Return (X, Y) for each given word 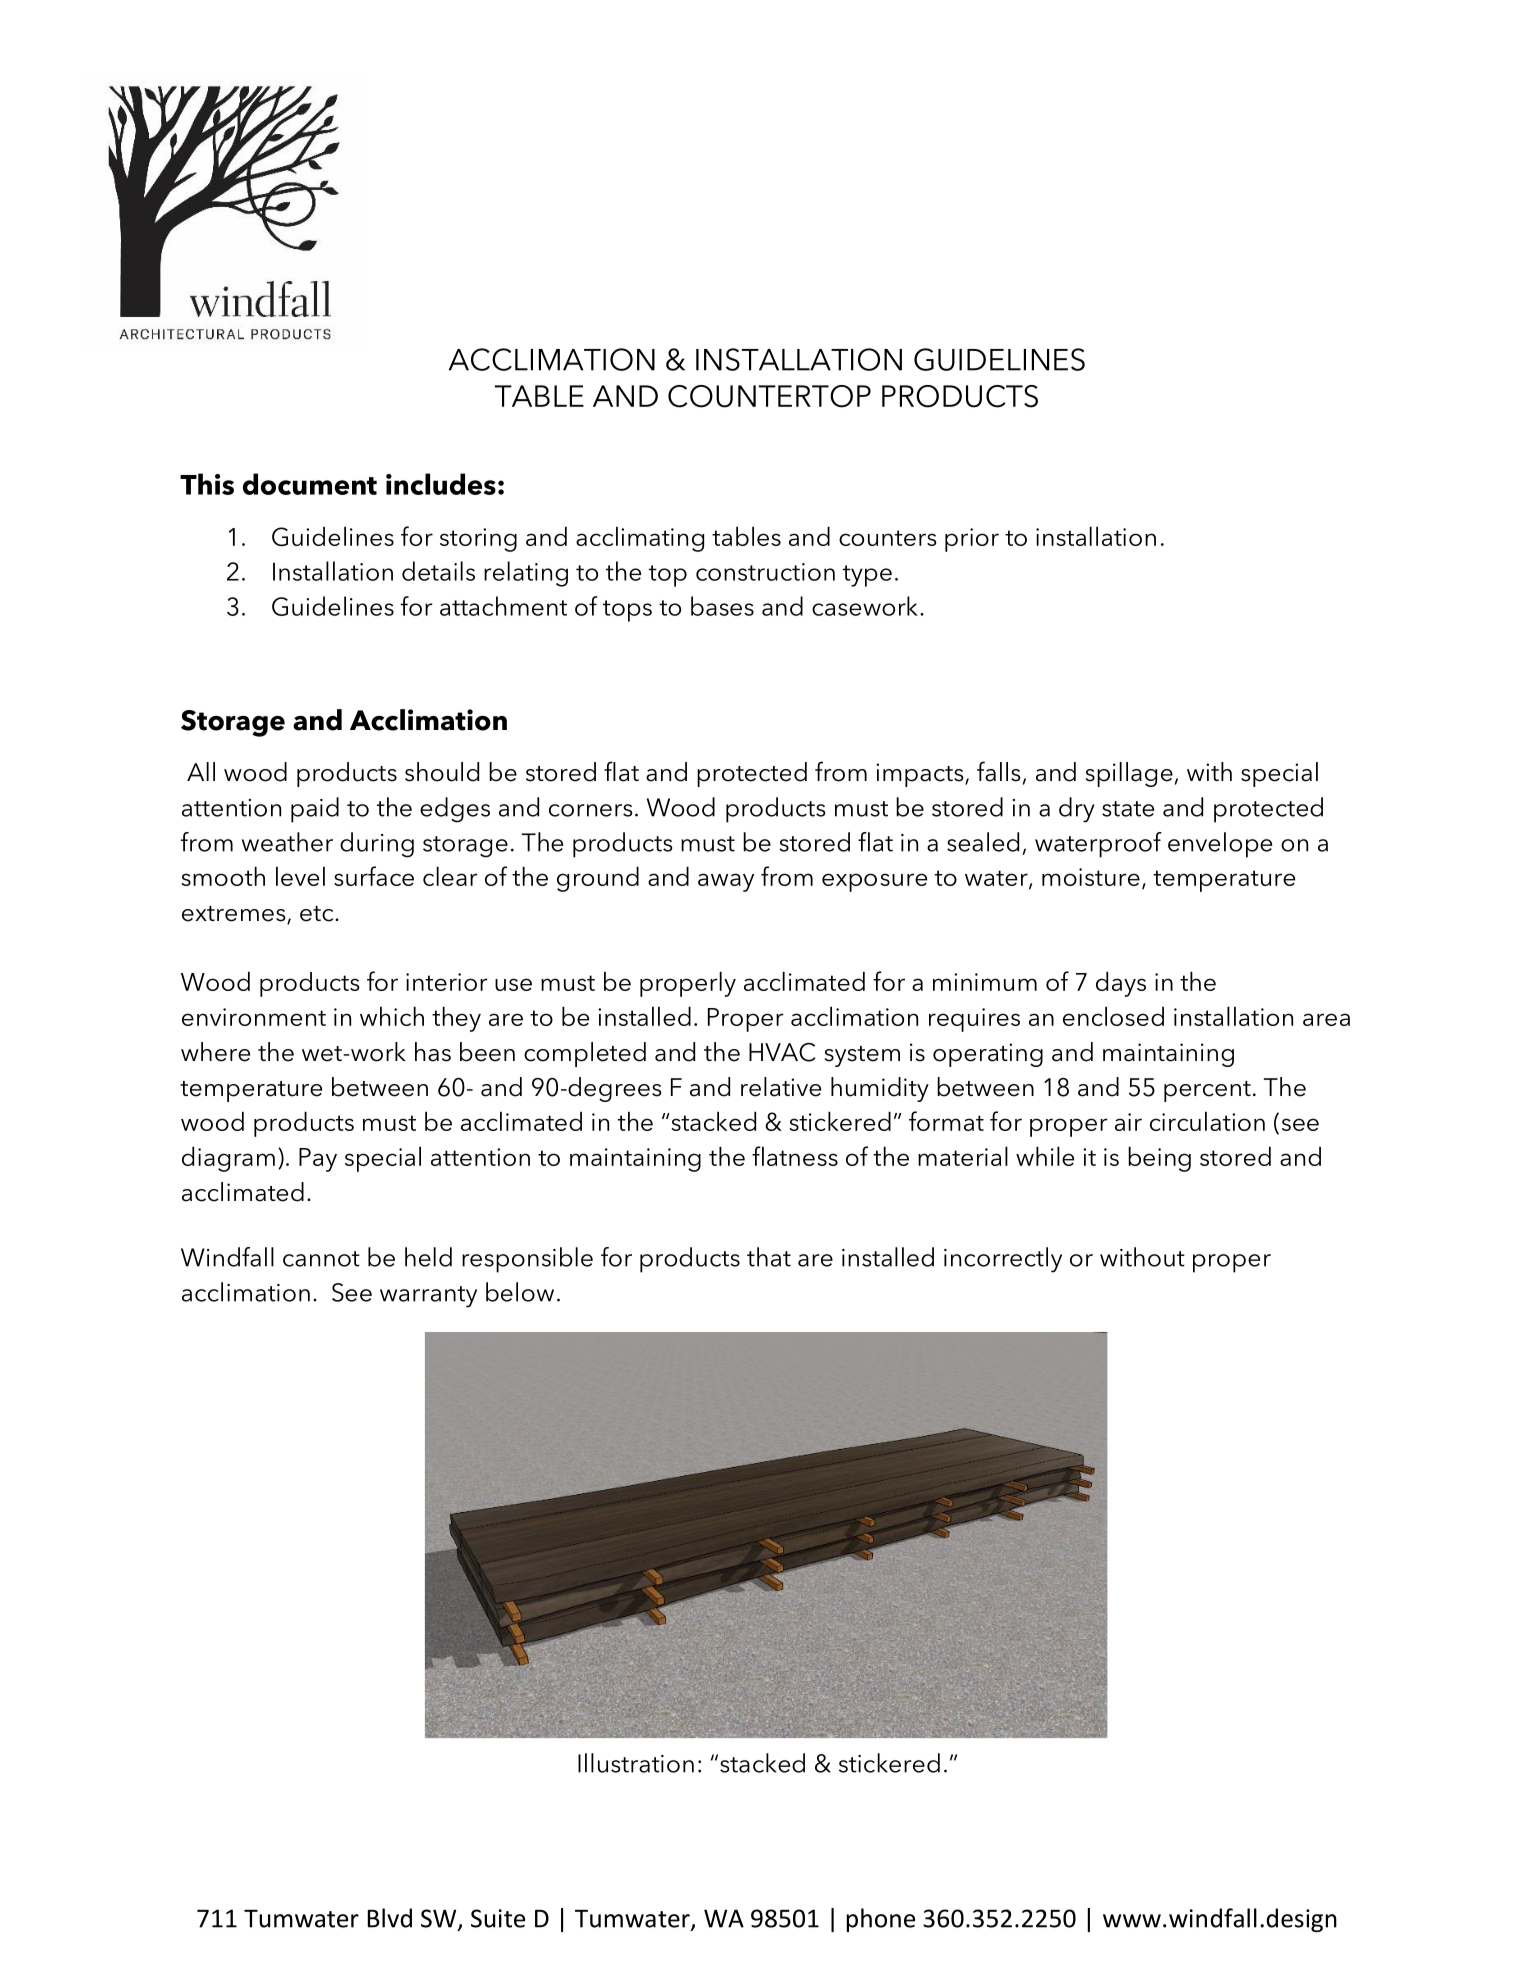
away (726, 882)
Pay (318, 1160)
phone (881, 1920)
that (769, 1257)
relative (781, 1087)
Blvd (390, 1918)
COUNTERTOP (769, 396)
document (310, 484)
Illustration (636, 1763)
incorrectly (1003, 1260)
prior (972, 540)
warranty (428, 1297)
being (1159, 1159)
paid (315, 810)
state (1128, 809)
